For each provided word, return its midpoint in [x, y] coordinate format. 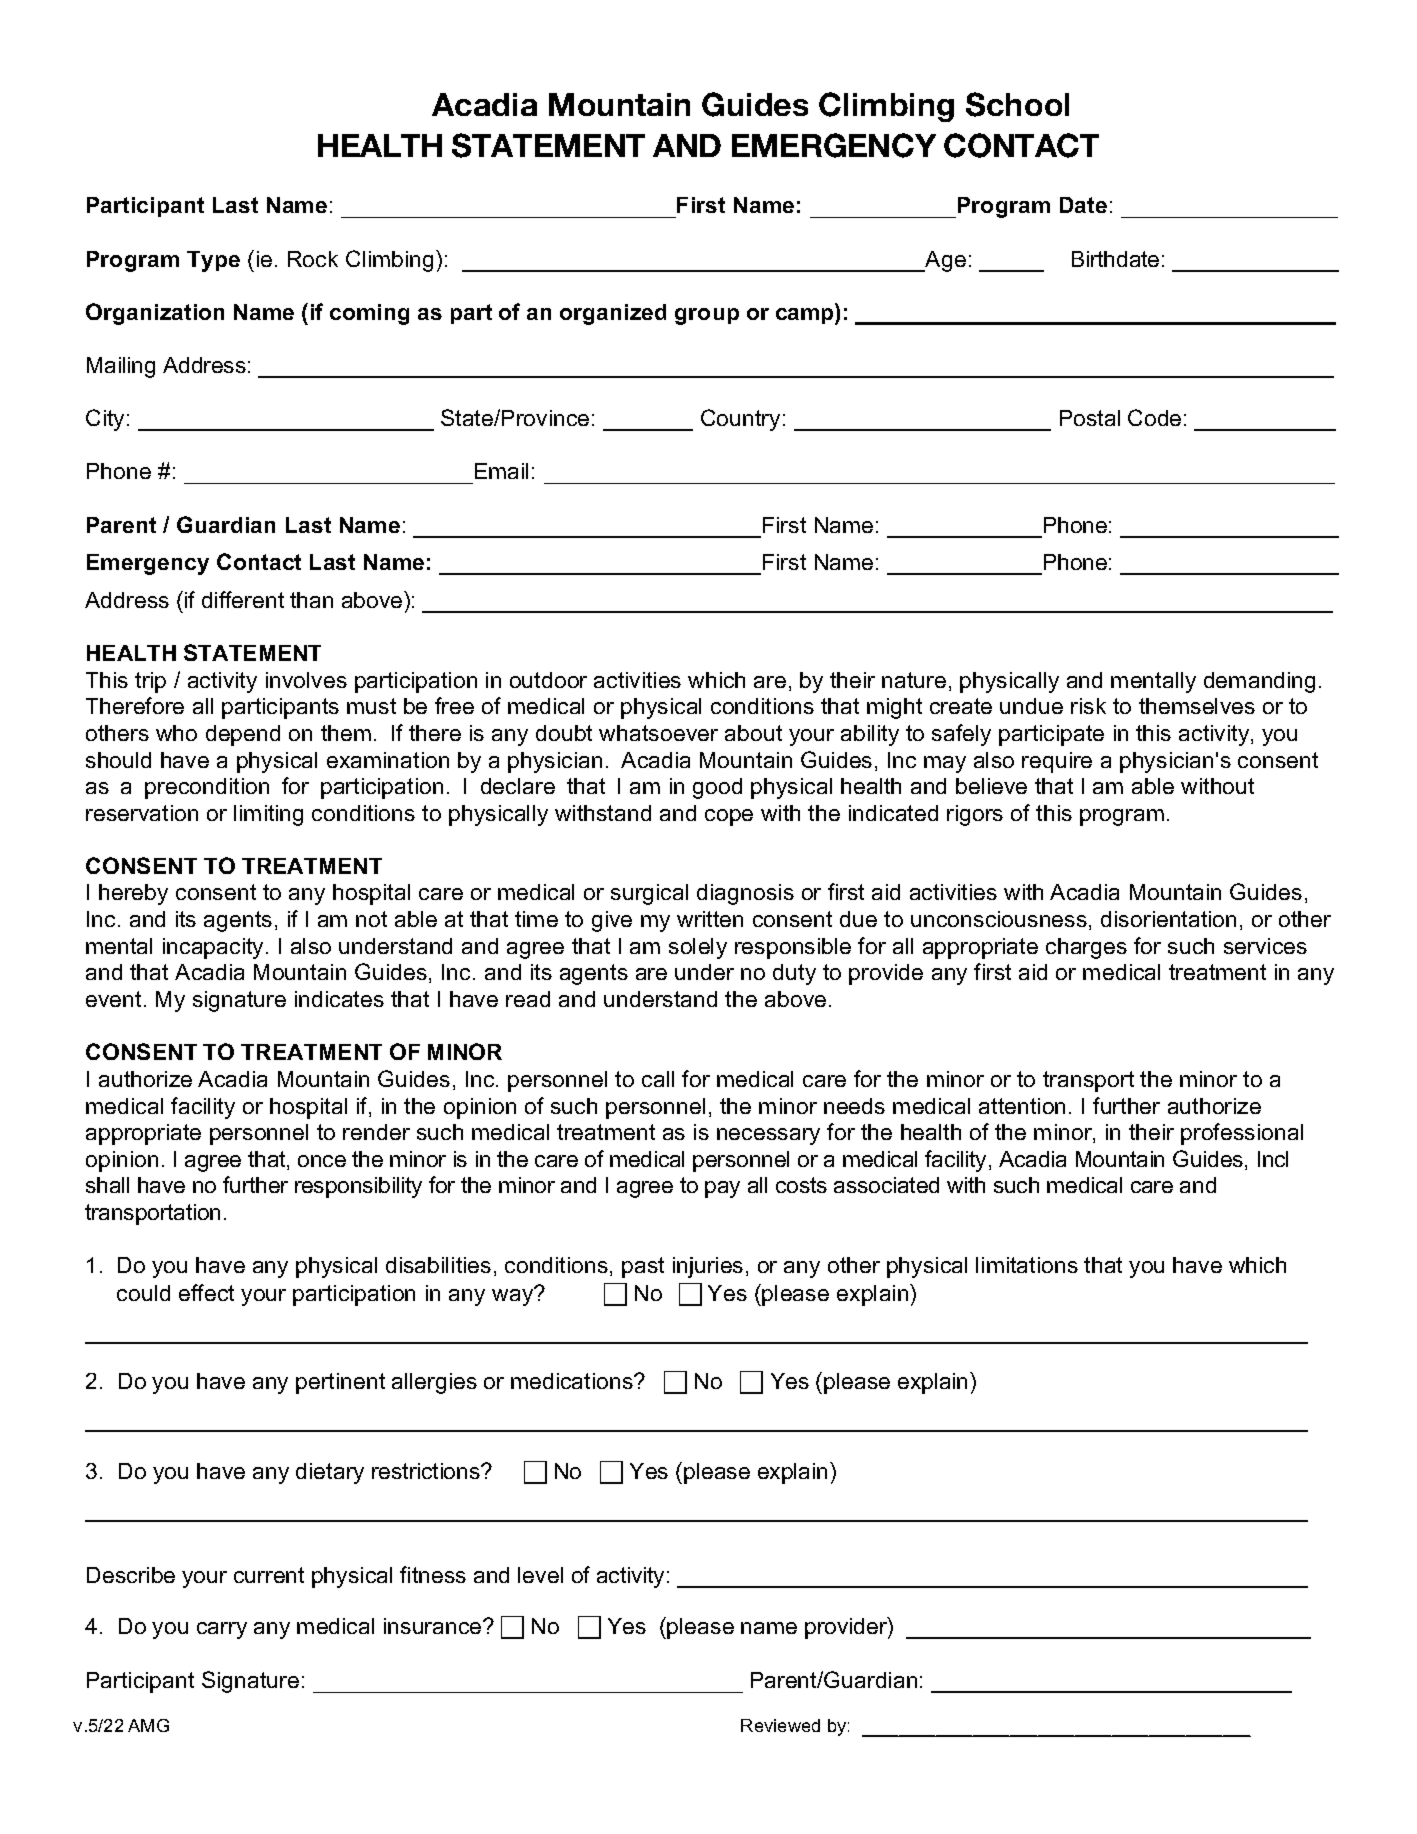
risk [1088, 706]
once [322, 1161]
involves [306, 680]
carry [222, 1630]
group [707, 316]
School [1017, 104]
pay [722, 1189]
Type [213, 261]
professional [1242, 1134]
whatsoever [658, 733]
